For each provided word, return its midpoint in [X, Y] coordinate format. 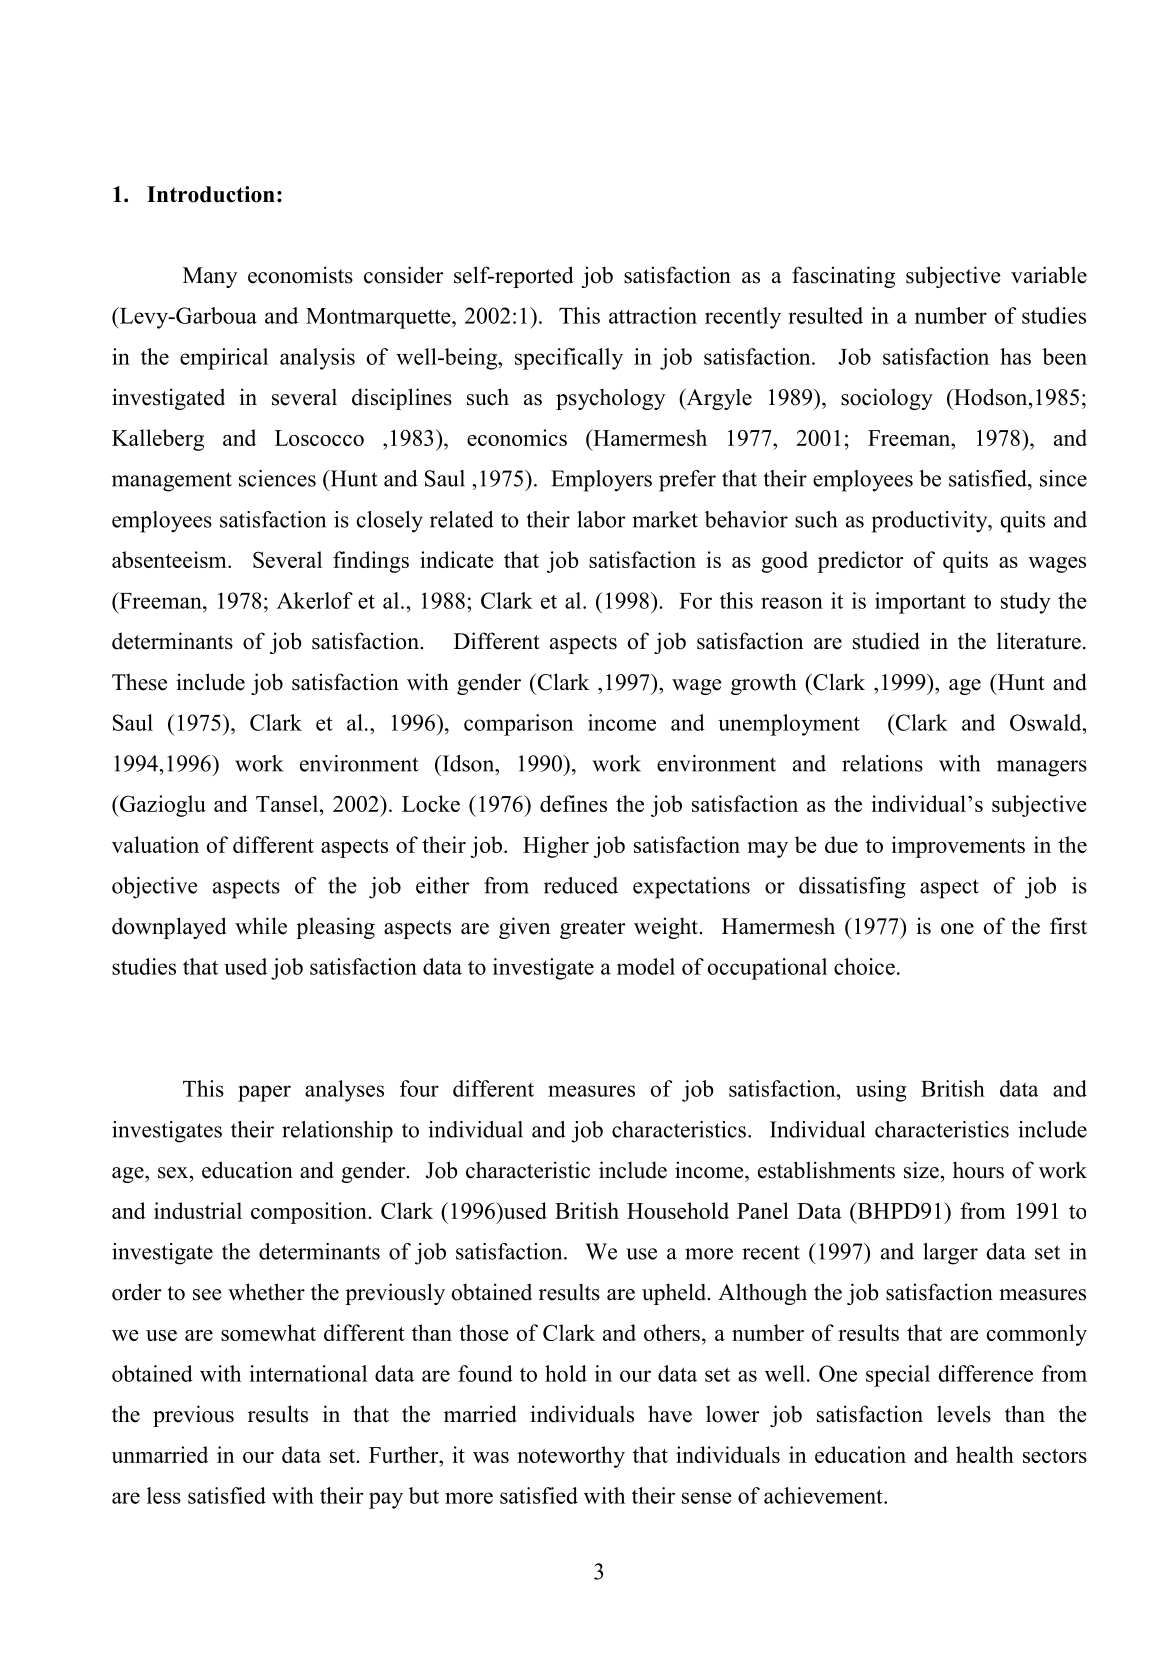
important [920, 603]
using [881, 1091]
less [164, 1495]
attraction [653, 315]
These [139, 682]
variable [1049, 275]
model [646, 966]
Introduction [211, 194]
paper [264, 1093]
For [695, 601]
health [985, 1454]
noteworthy [571, 1457]
